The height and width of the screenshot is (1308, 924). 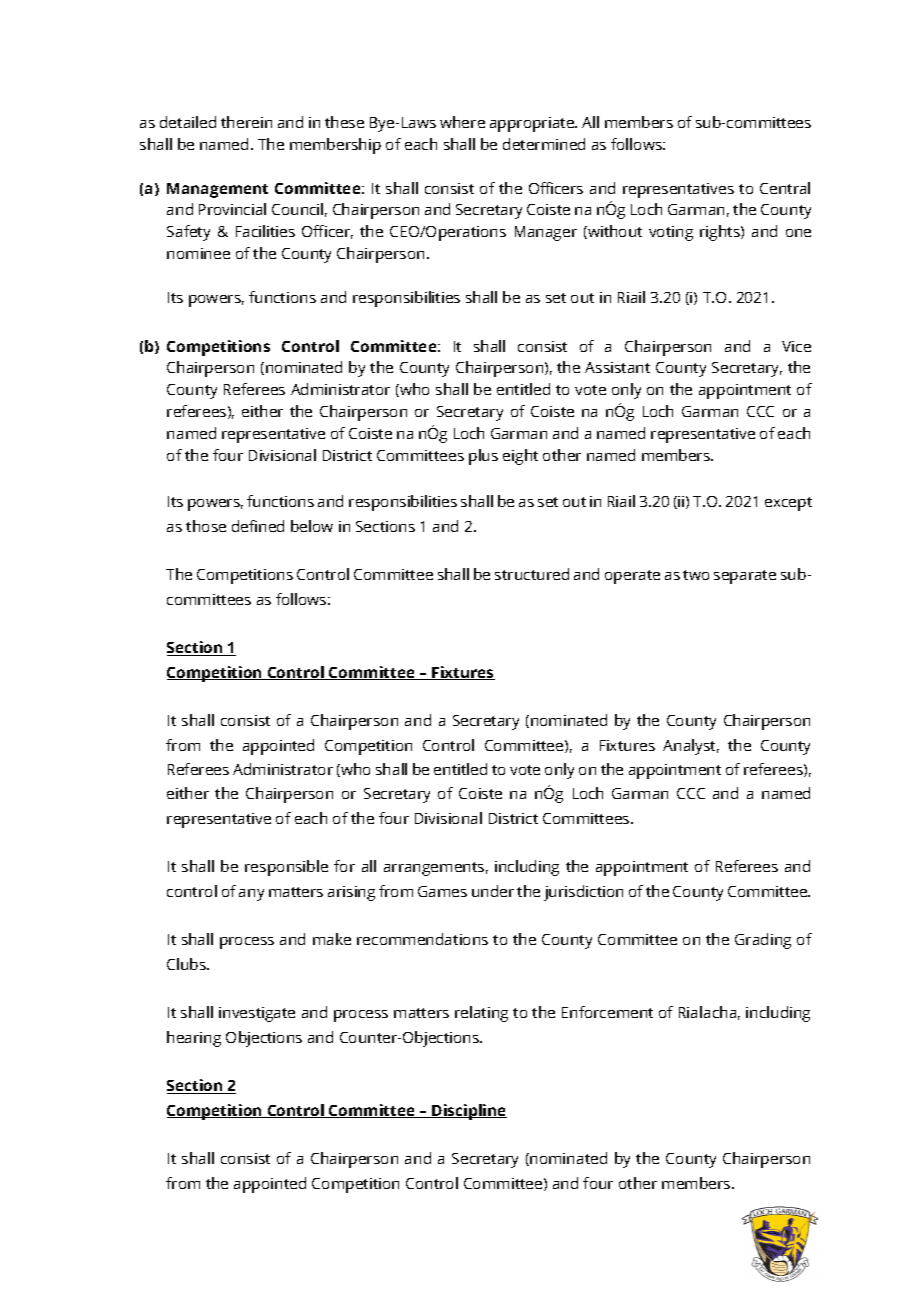 I want to click on where, so click(x=462, y=122).
